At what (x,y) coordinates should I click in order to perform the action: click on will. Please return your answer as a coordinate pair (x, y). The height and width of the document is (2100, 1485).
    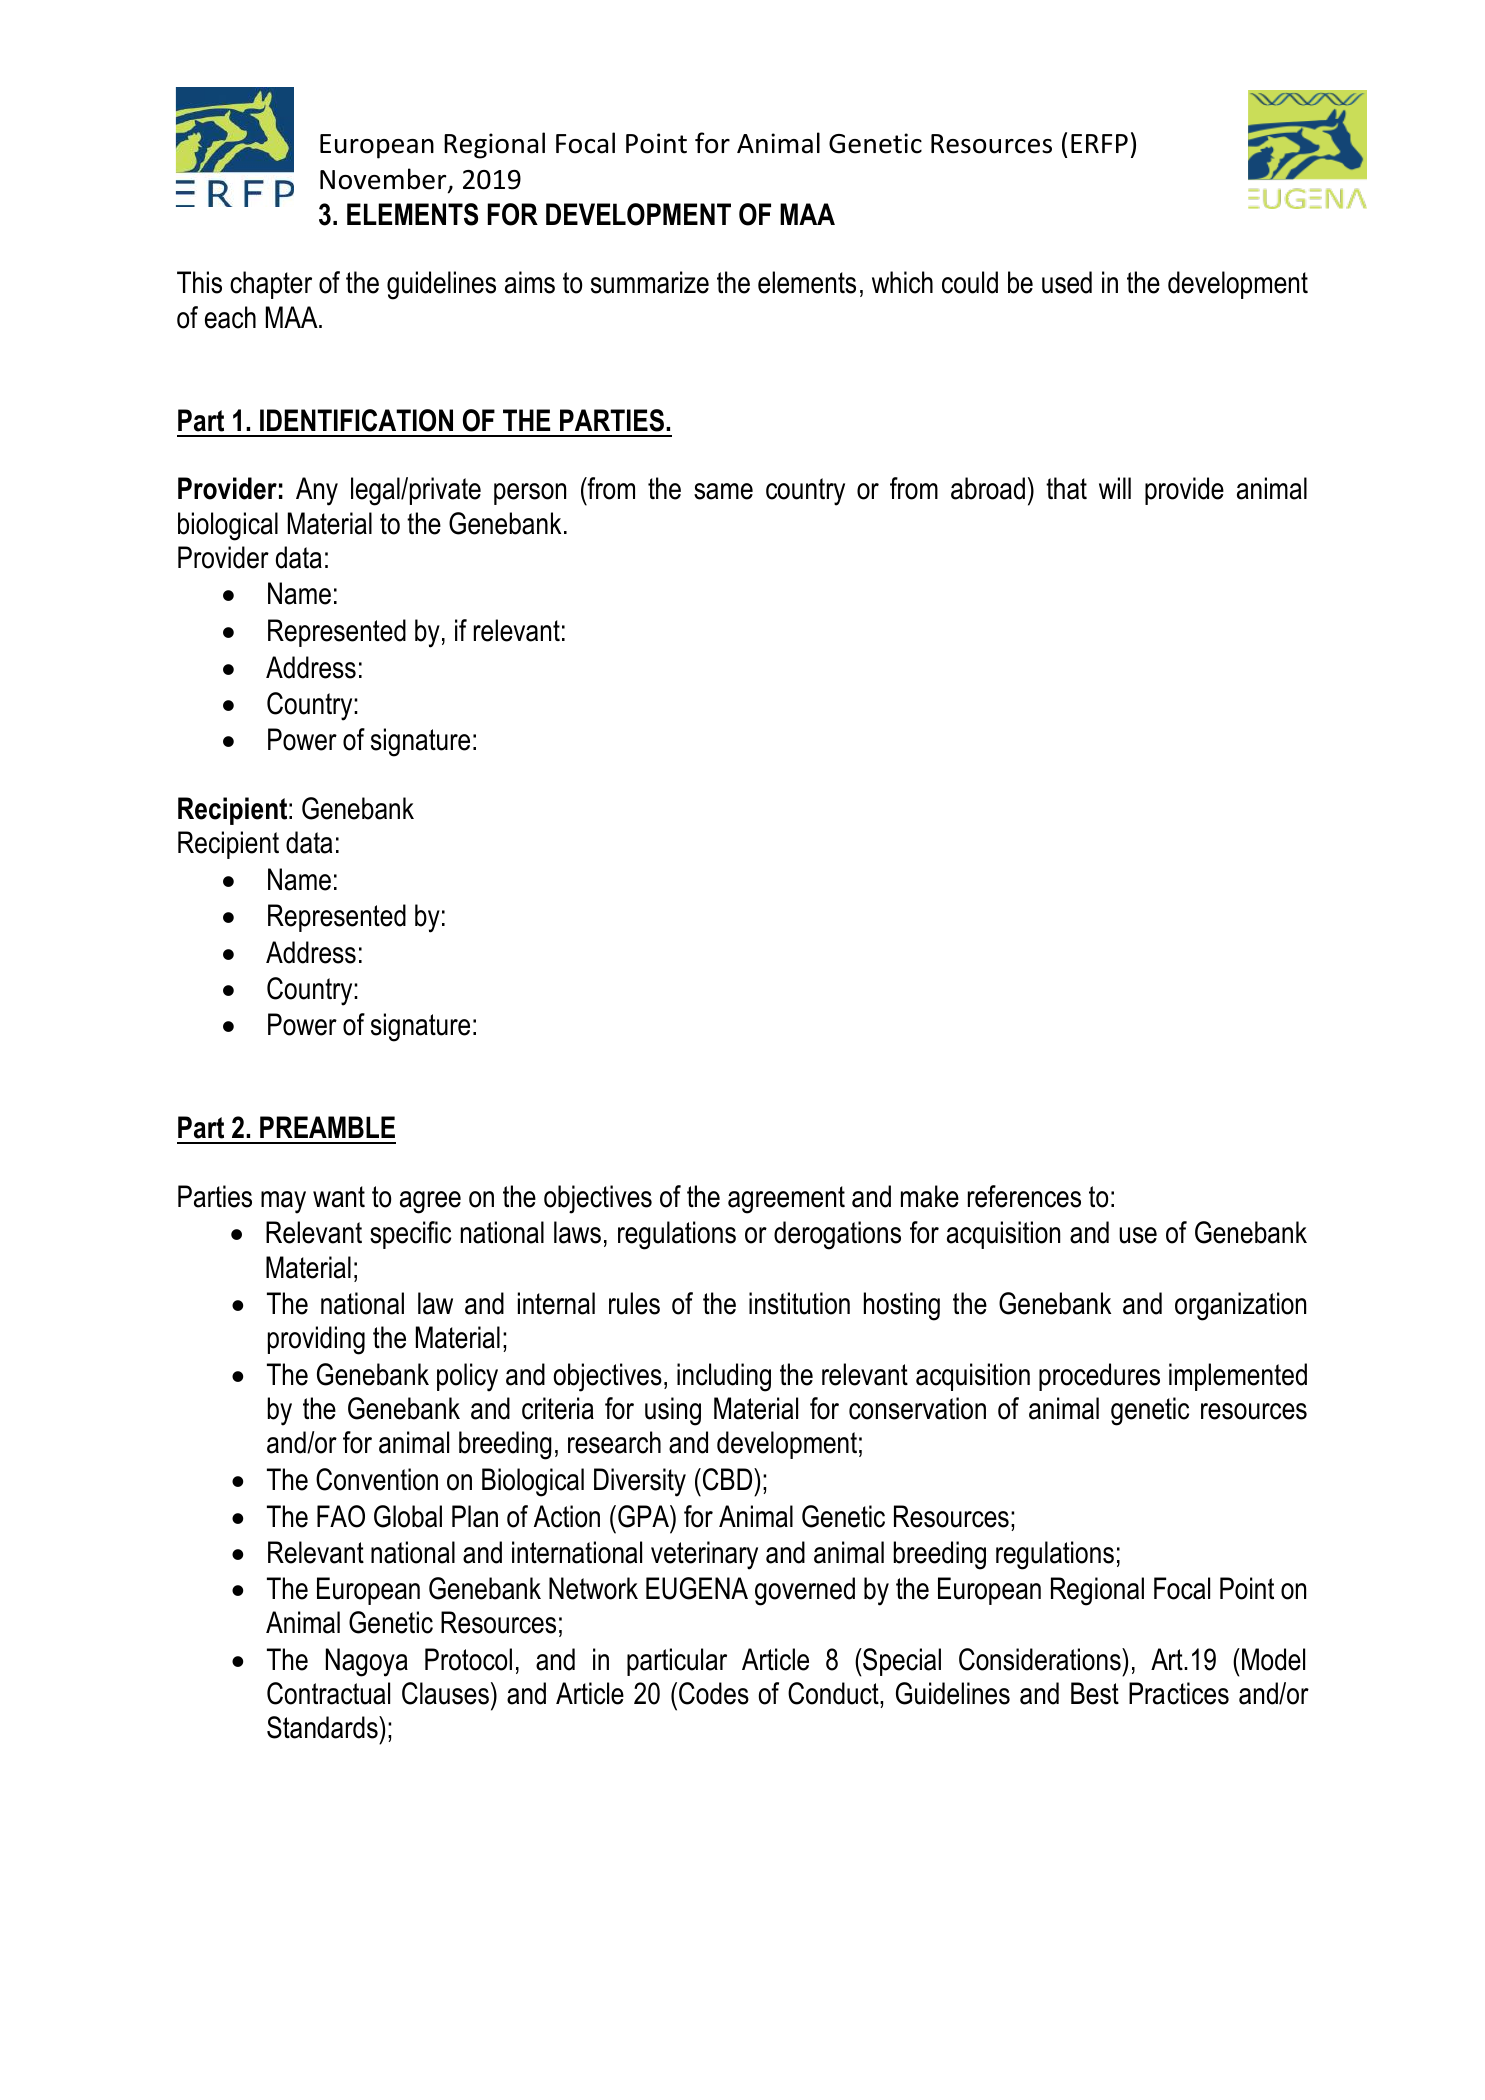
    Looking at the image, I should click on (1115, 488).
